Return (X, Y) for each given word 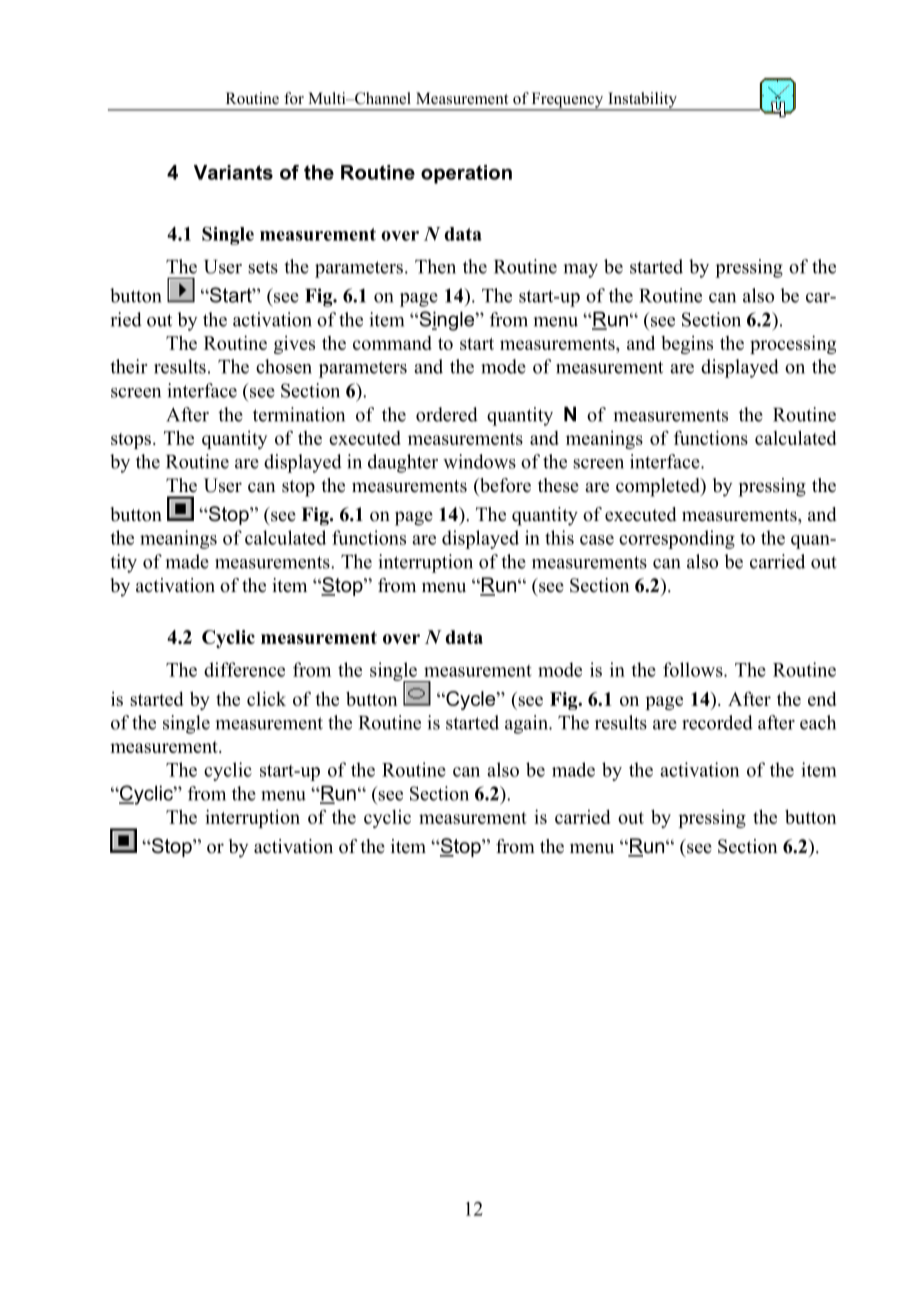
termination (299, 414)
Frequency (568, 101)
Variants (233, 172)
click (266, 698)
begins (687, 345)
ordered (447, 414)
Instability (642, 101)
